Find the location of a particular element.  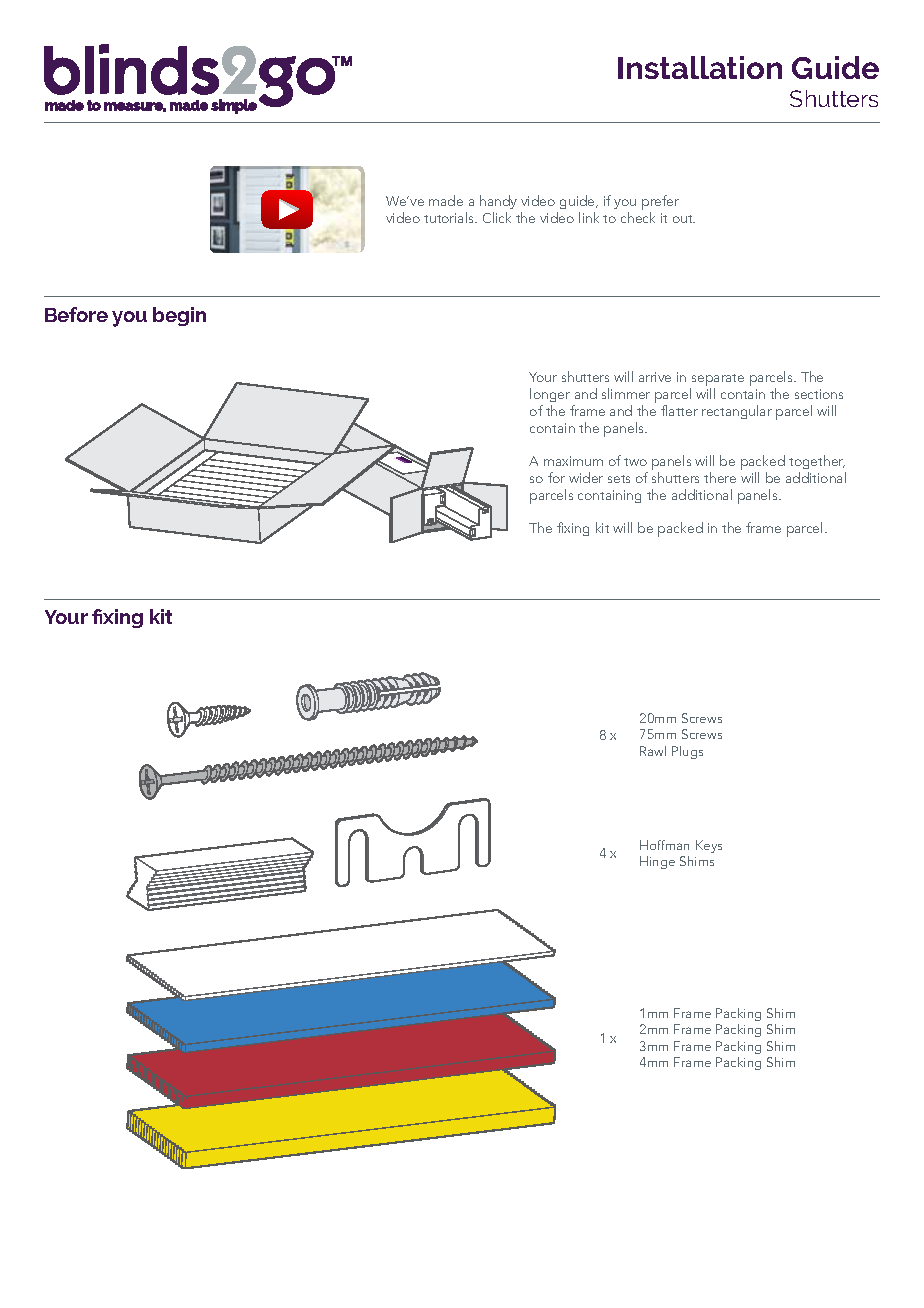

handy is located at coordinates (498, 204).
